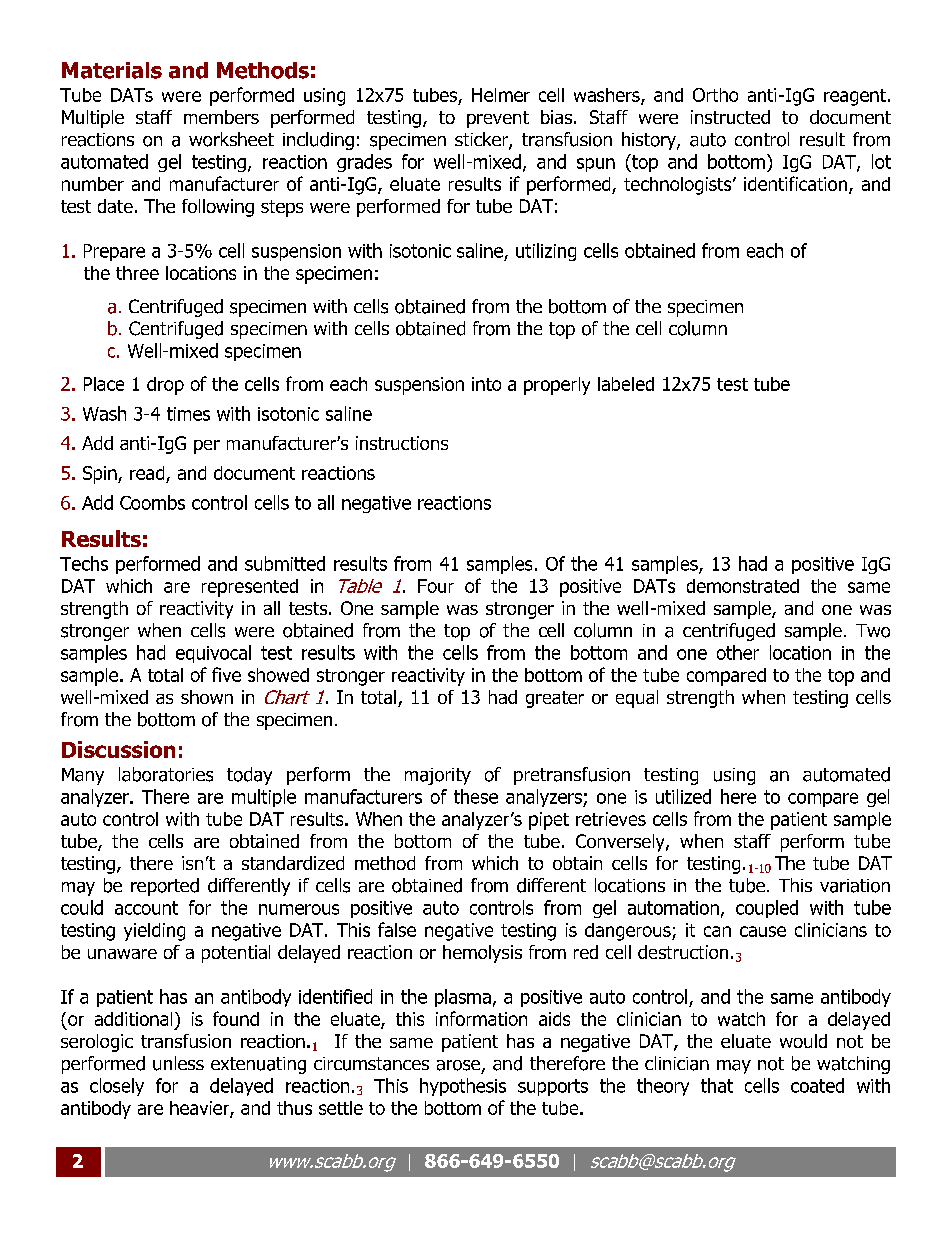 The width and height of the page is (952, 1233). I want to click on majority, so click(438, 776).
